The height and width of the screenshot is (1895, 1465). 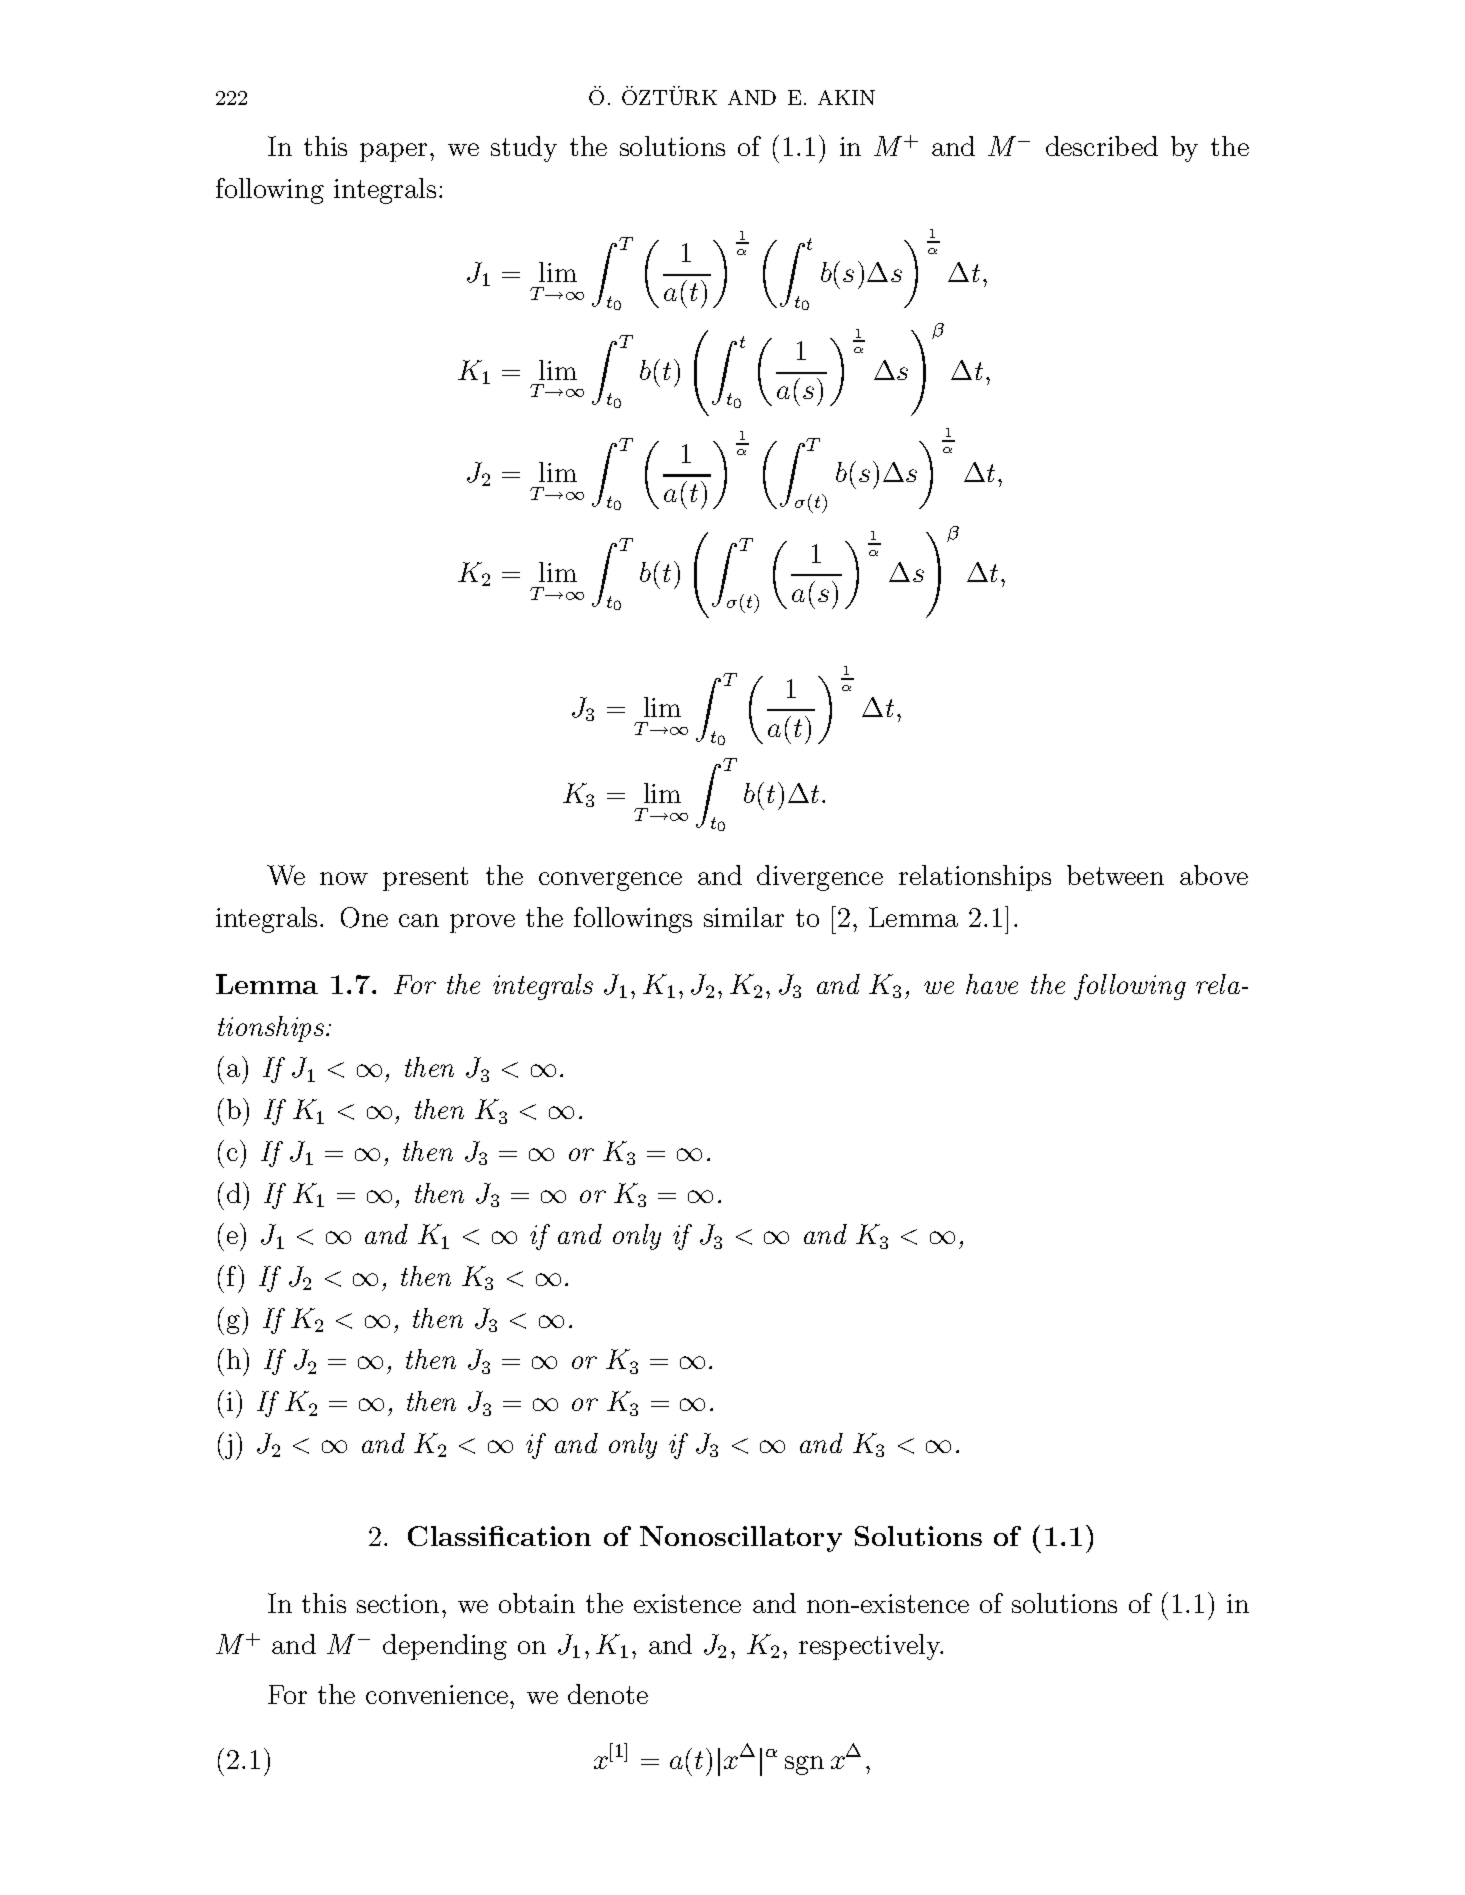 I want to click on between, so click(x=1115, y=875).
